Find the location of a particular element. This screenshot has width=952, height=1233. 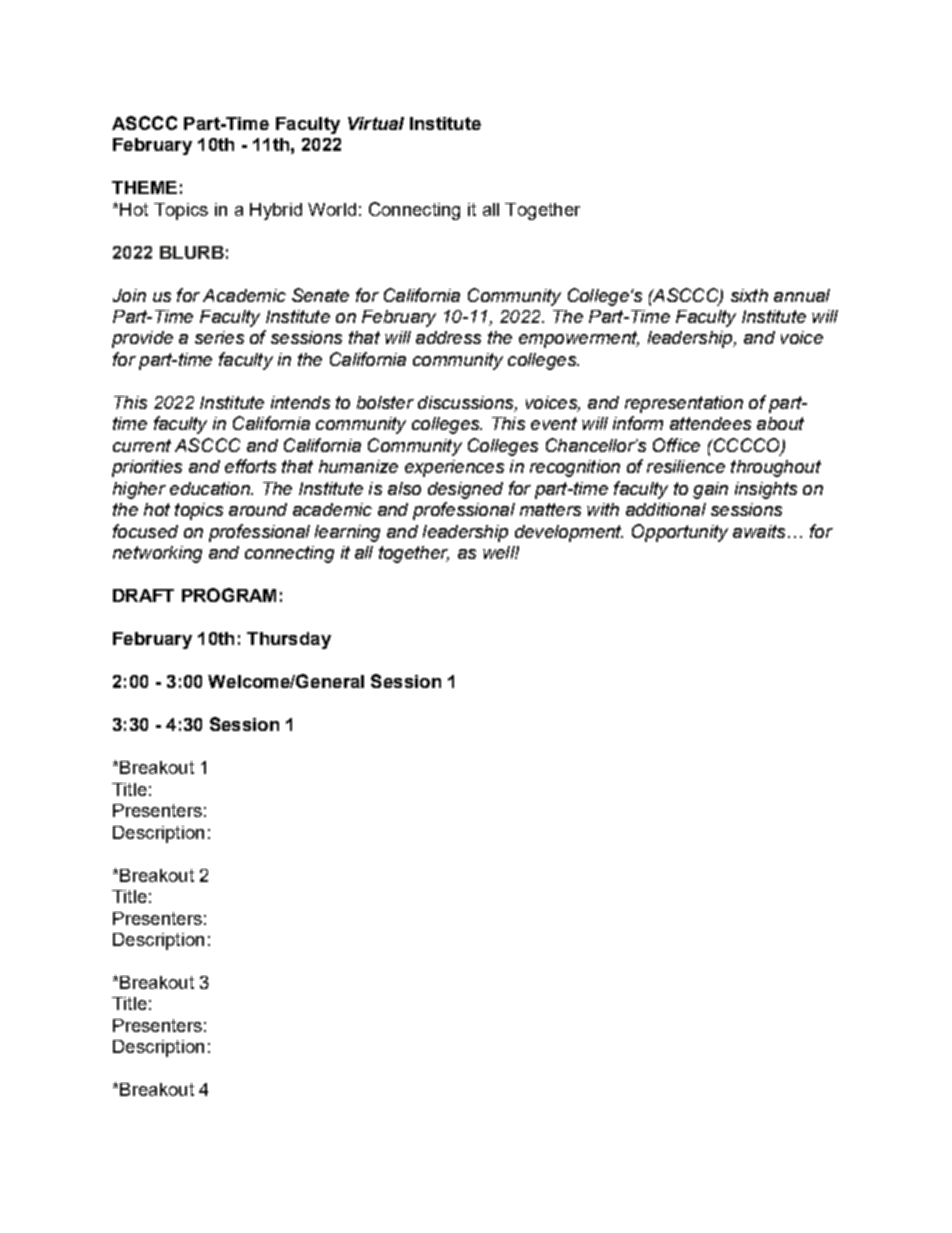

BLURB is located at coordinates (192, 252).
